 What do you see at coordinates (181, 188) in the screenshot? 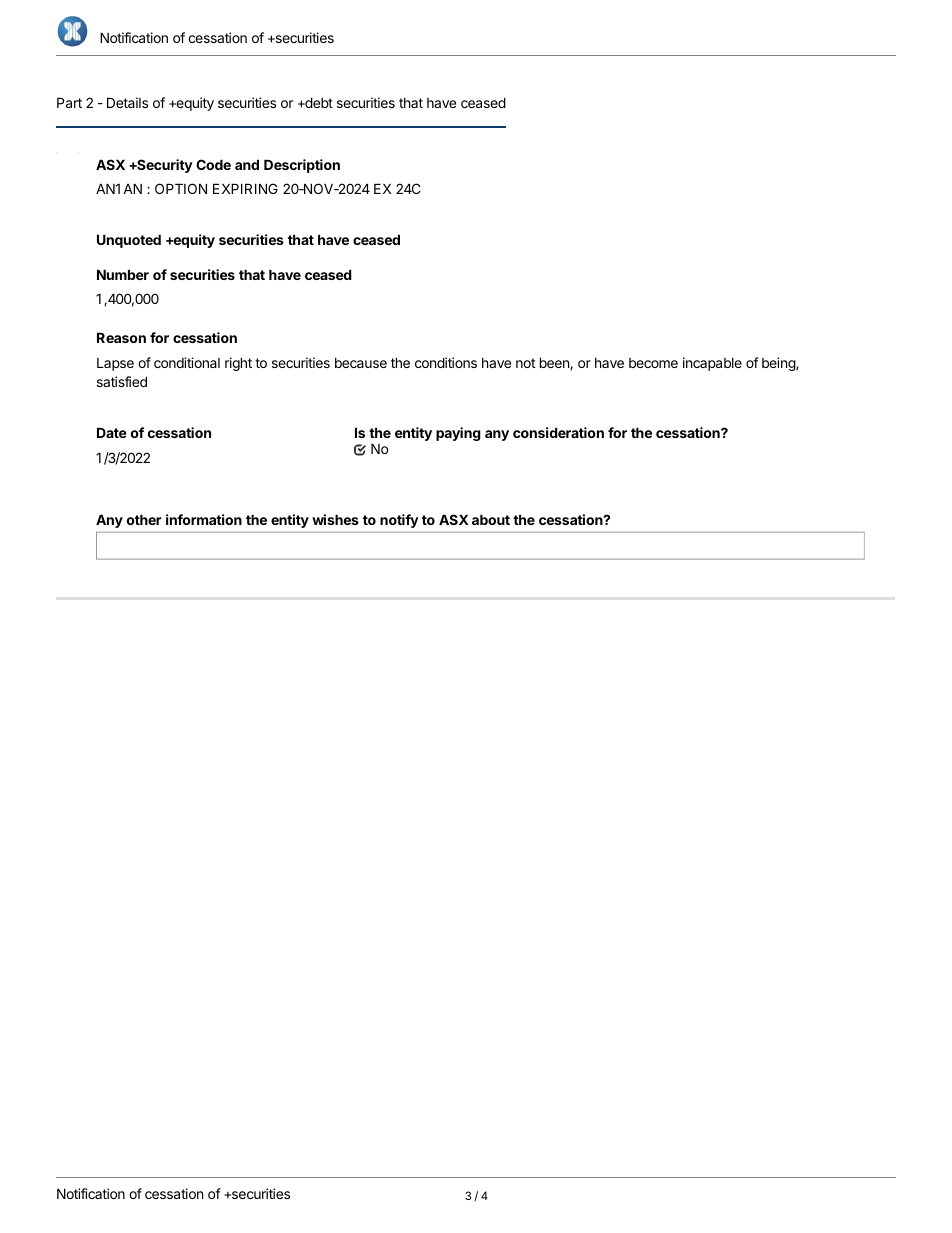
I see `OPTION` at bounding box center [181, 188].
